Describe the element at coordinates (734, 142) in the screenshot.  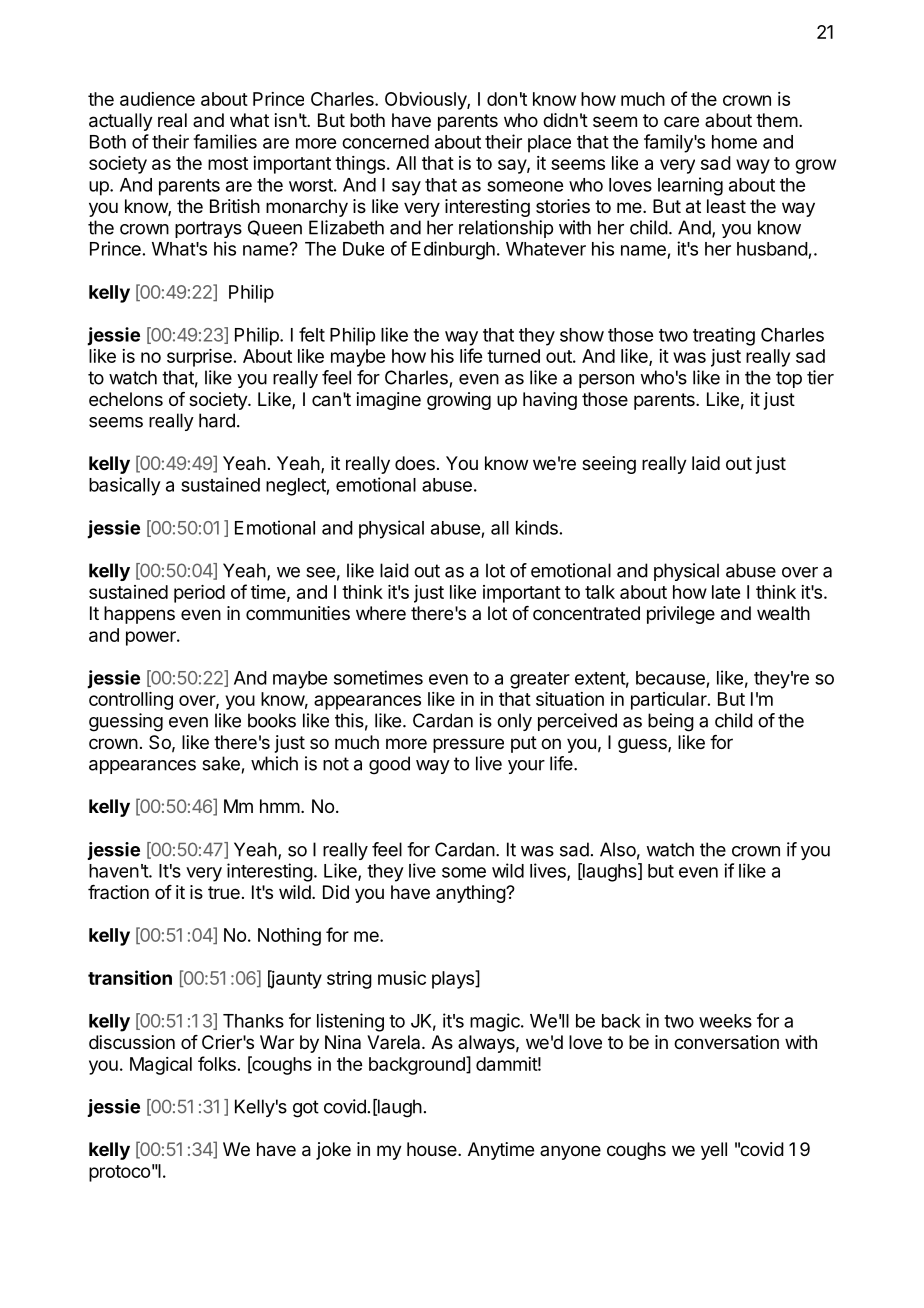
I see `home` at that location.
